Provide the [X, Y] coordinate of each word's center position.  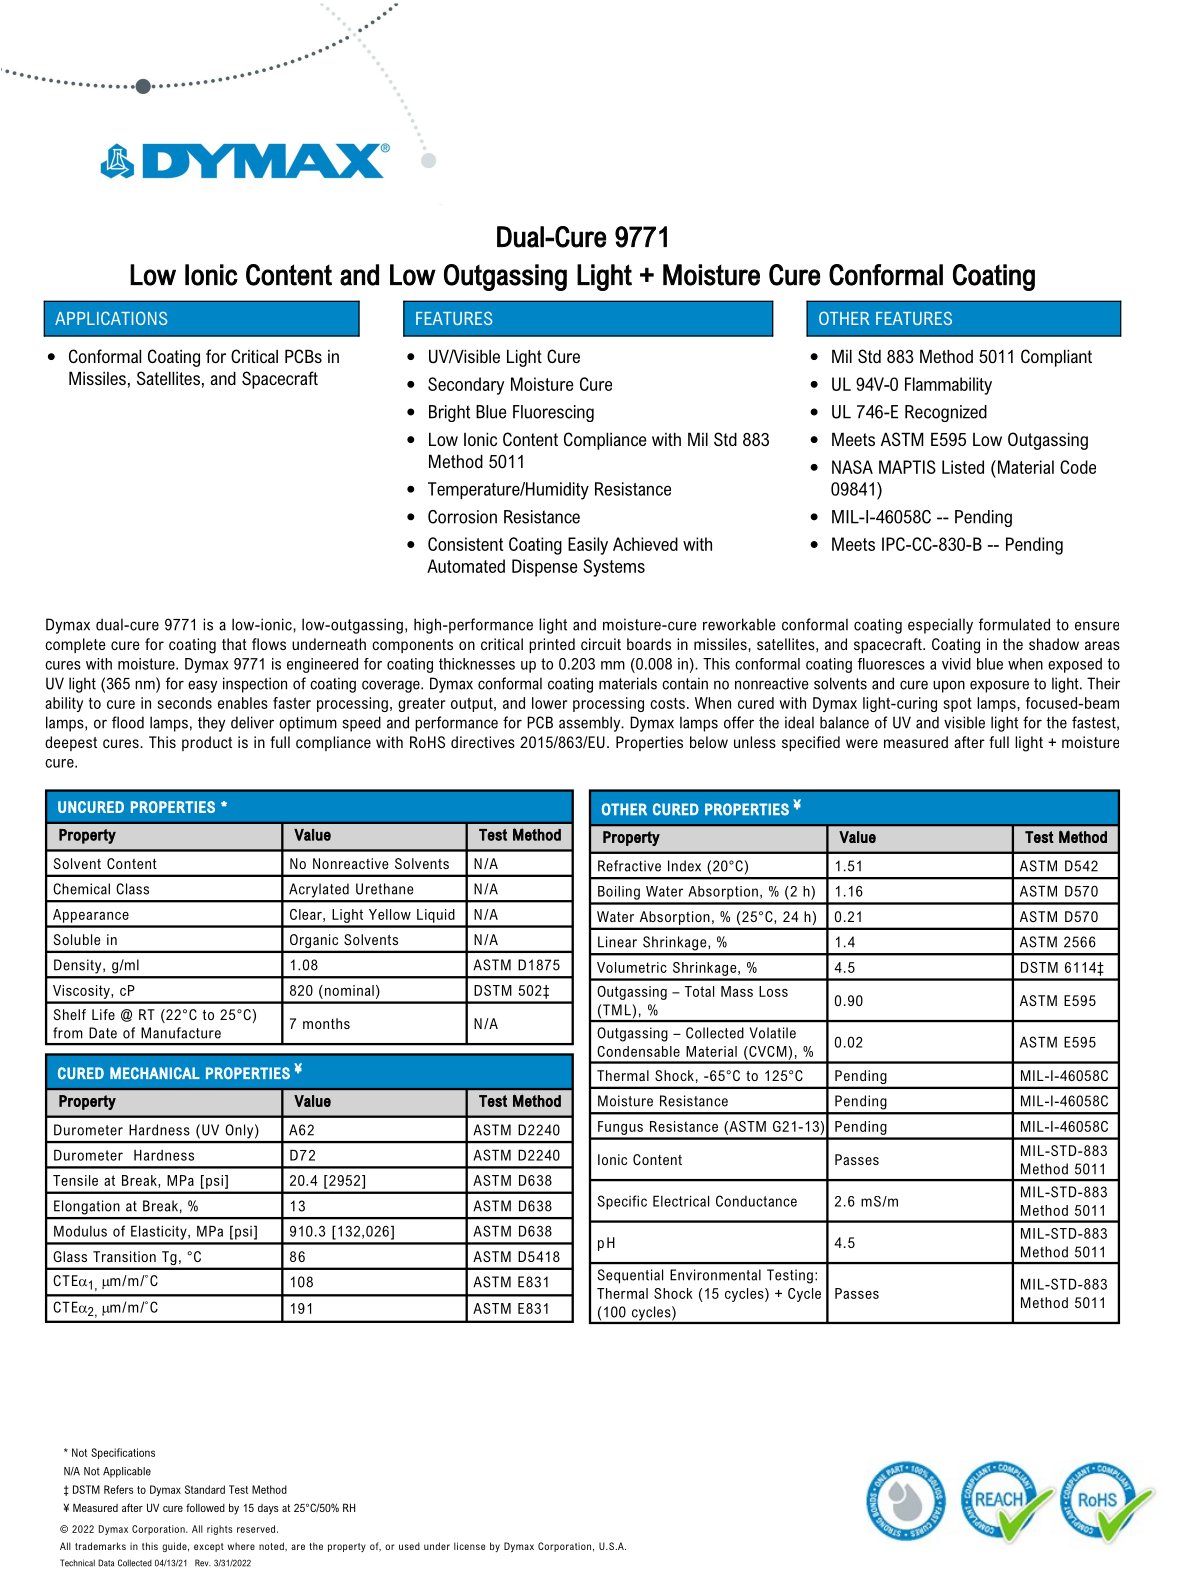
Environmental [715, 1275]
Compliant [1056, 358]
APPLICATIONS [111, 318]
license [469, 1546]
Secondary [466, 386]
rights [219, 1530]
